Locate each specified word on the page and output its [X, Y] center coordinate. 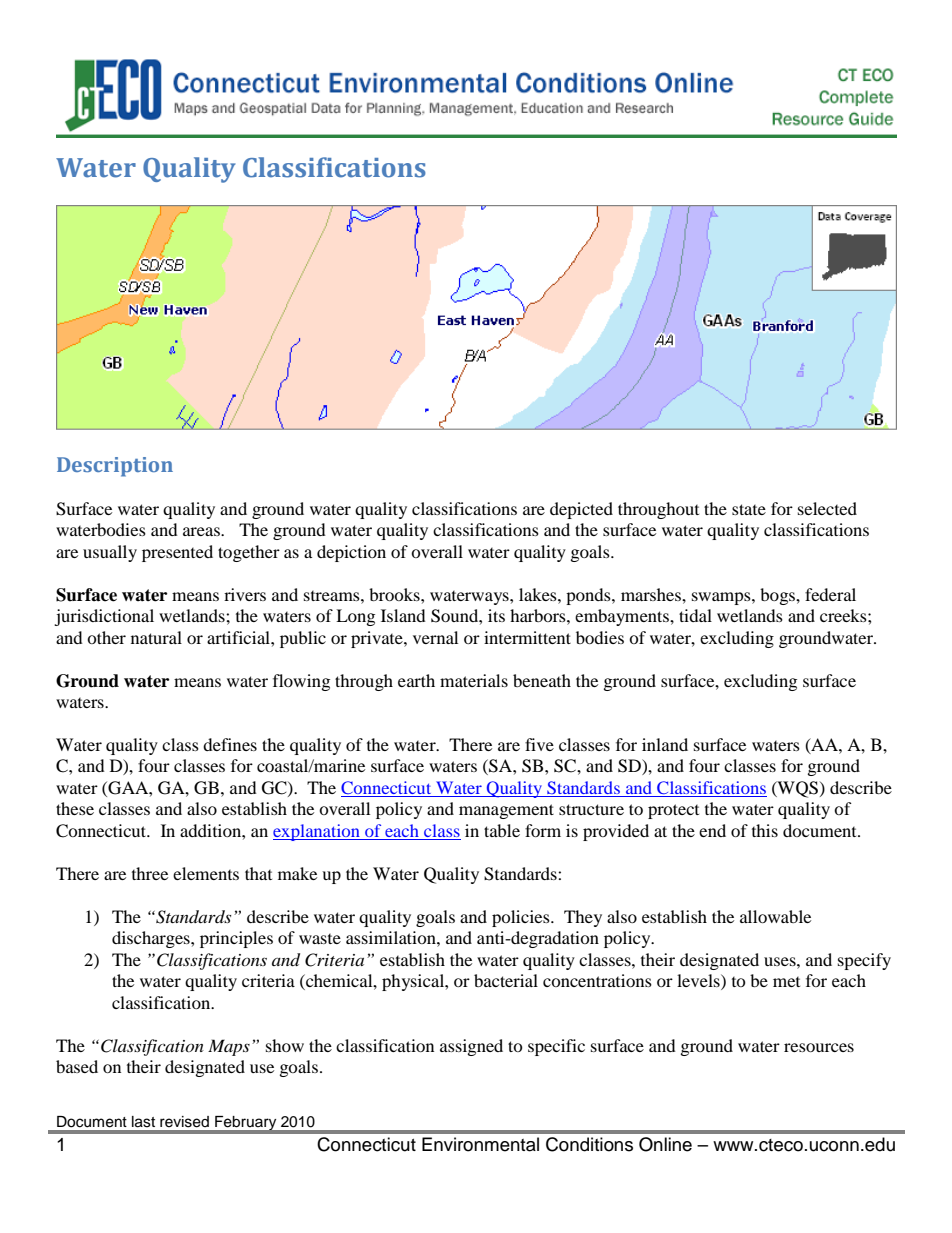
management [506, 811]
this [765, 830]
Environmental [480, 1144]
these [75, 808]
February [246, 1124]
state [749, 509]
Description [115, 467]
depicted [581, 510]
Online [665, 1144]
